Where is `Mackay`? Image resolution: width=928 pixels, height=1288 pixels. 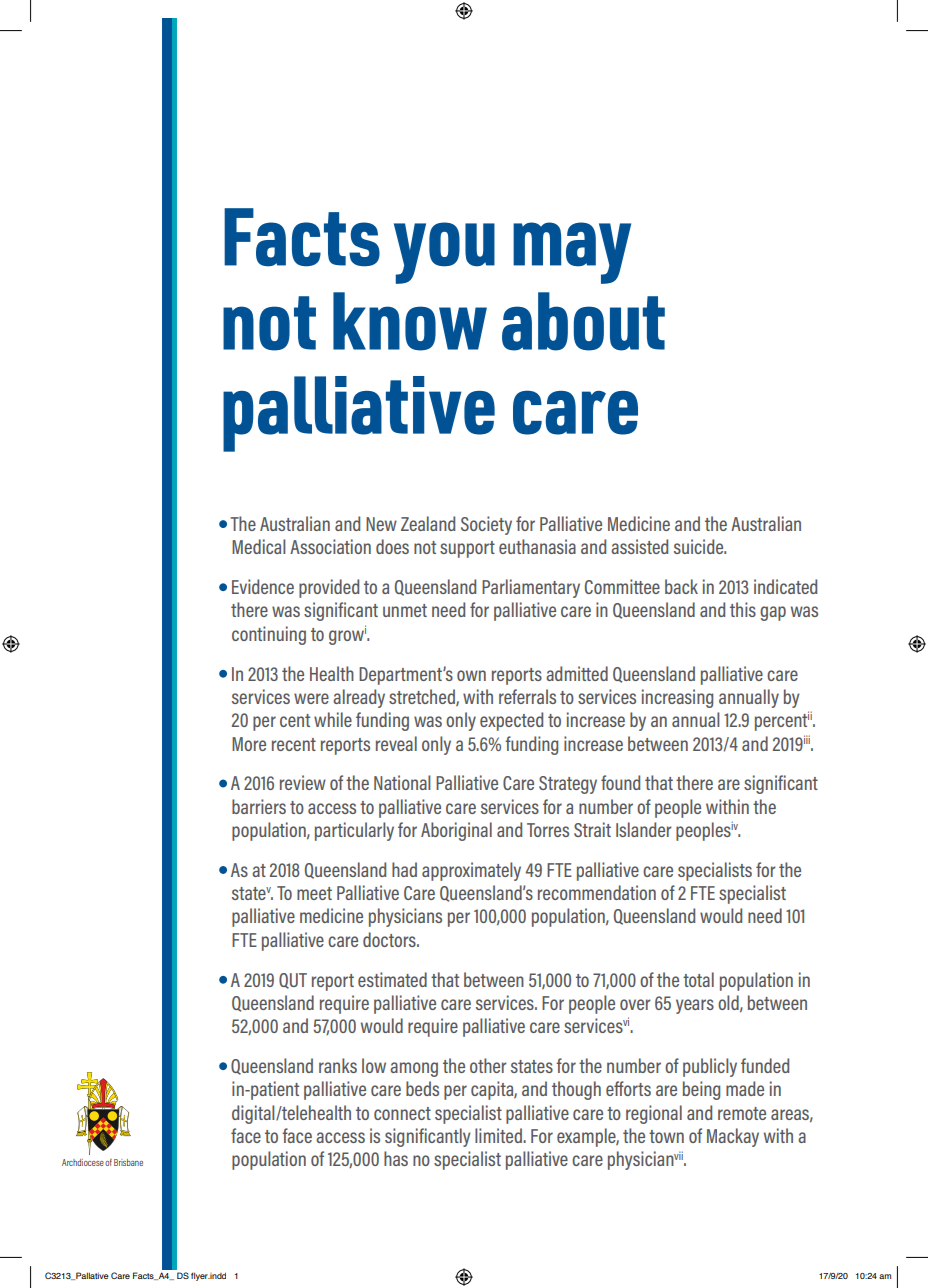
Mackay is located at coordinates (733, 1137).
